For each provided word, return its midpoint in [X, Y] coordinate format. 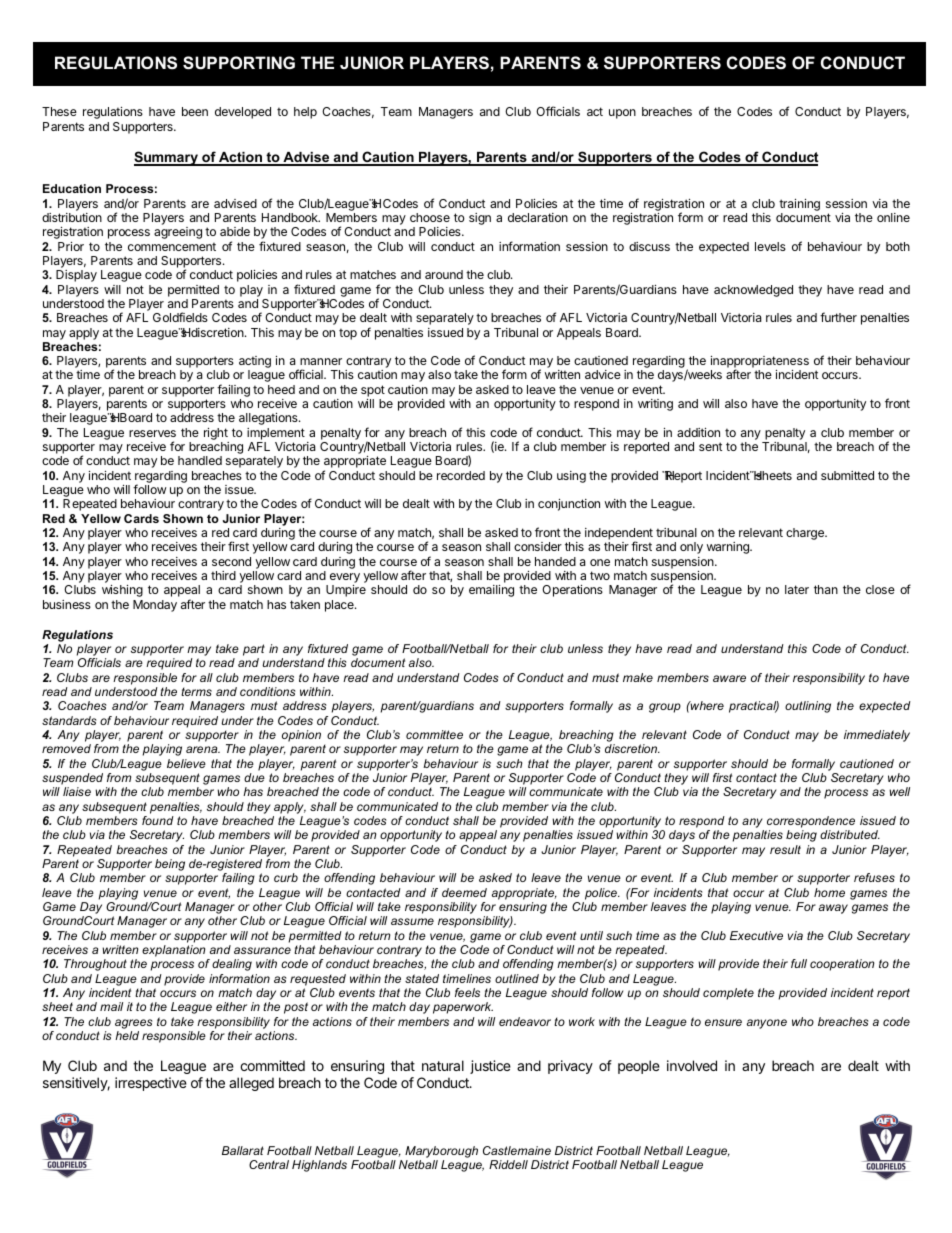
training [799, 205]
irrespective [151, 1084]
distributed [850, 834]
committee [434, 734]
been [195, 111]
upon [622, 114]
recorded [461, 475]
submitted [847, 475]
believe [186, 763]
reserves [152, 433]
